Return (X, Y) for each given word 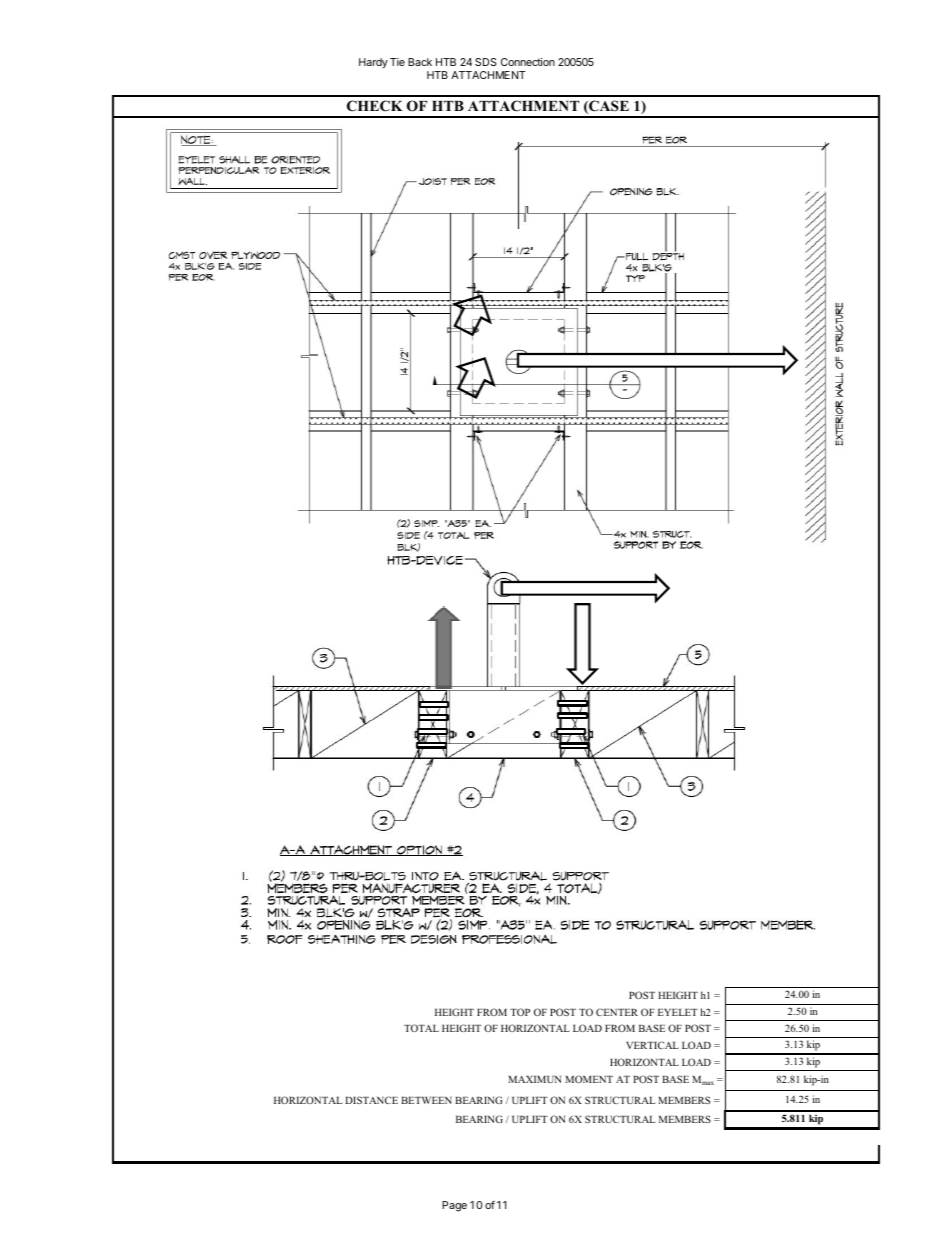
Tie (397, 62)
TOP (520, 1012)
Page (454, 1206)
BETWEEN (426, 1100)
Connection (528, 62)
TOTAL (421, 1028)
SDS (486, 62)
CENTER (617, 1012)
